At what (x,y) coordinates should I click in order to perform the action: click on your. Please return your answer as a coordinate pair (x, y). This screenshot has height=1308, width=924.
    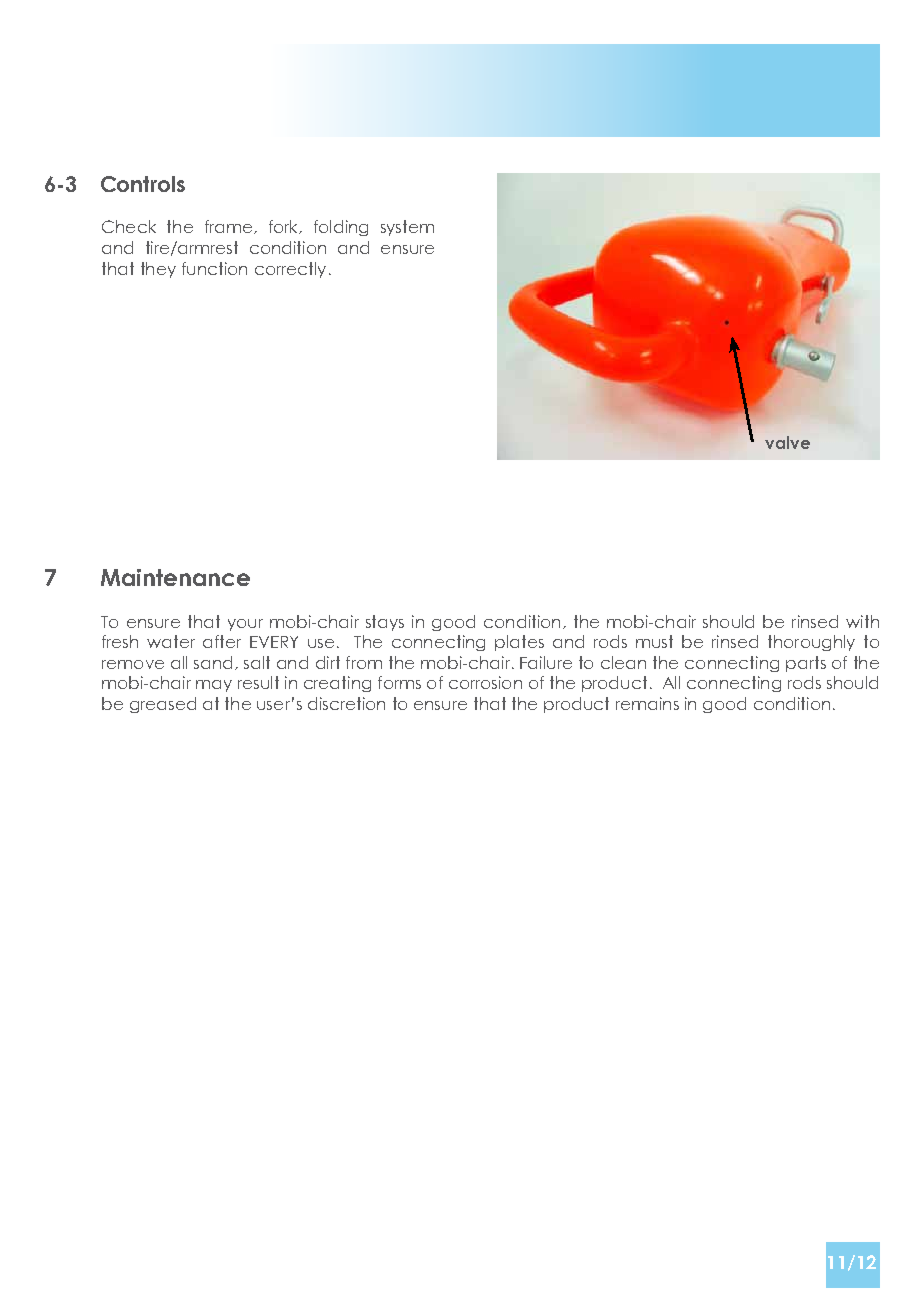
    Looking at the image, I should click on (245, 625).
